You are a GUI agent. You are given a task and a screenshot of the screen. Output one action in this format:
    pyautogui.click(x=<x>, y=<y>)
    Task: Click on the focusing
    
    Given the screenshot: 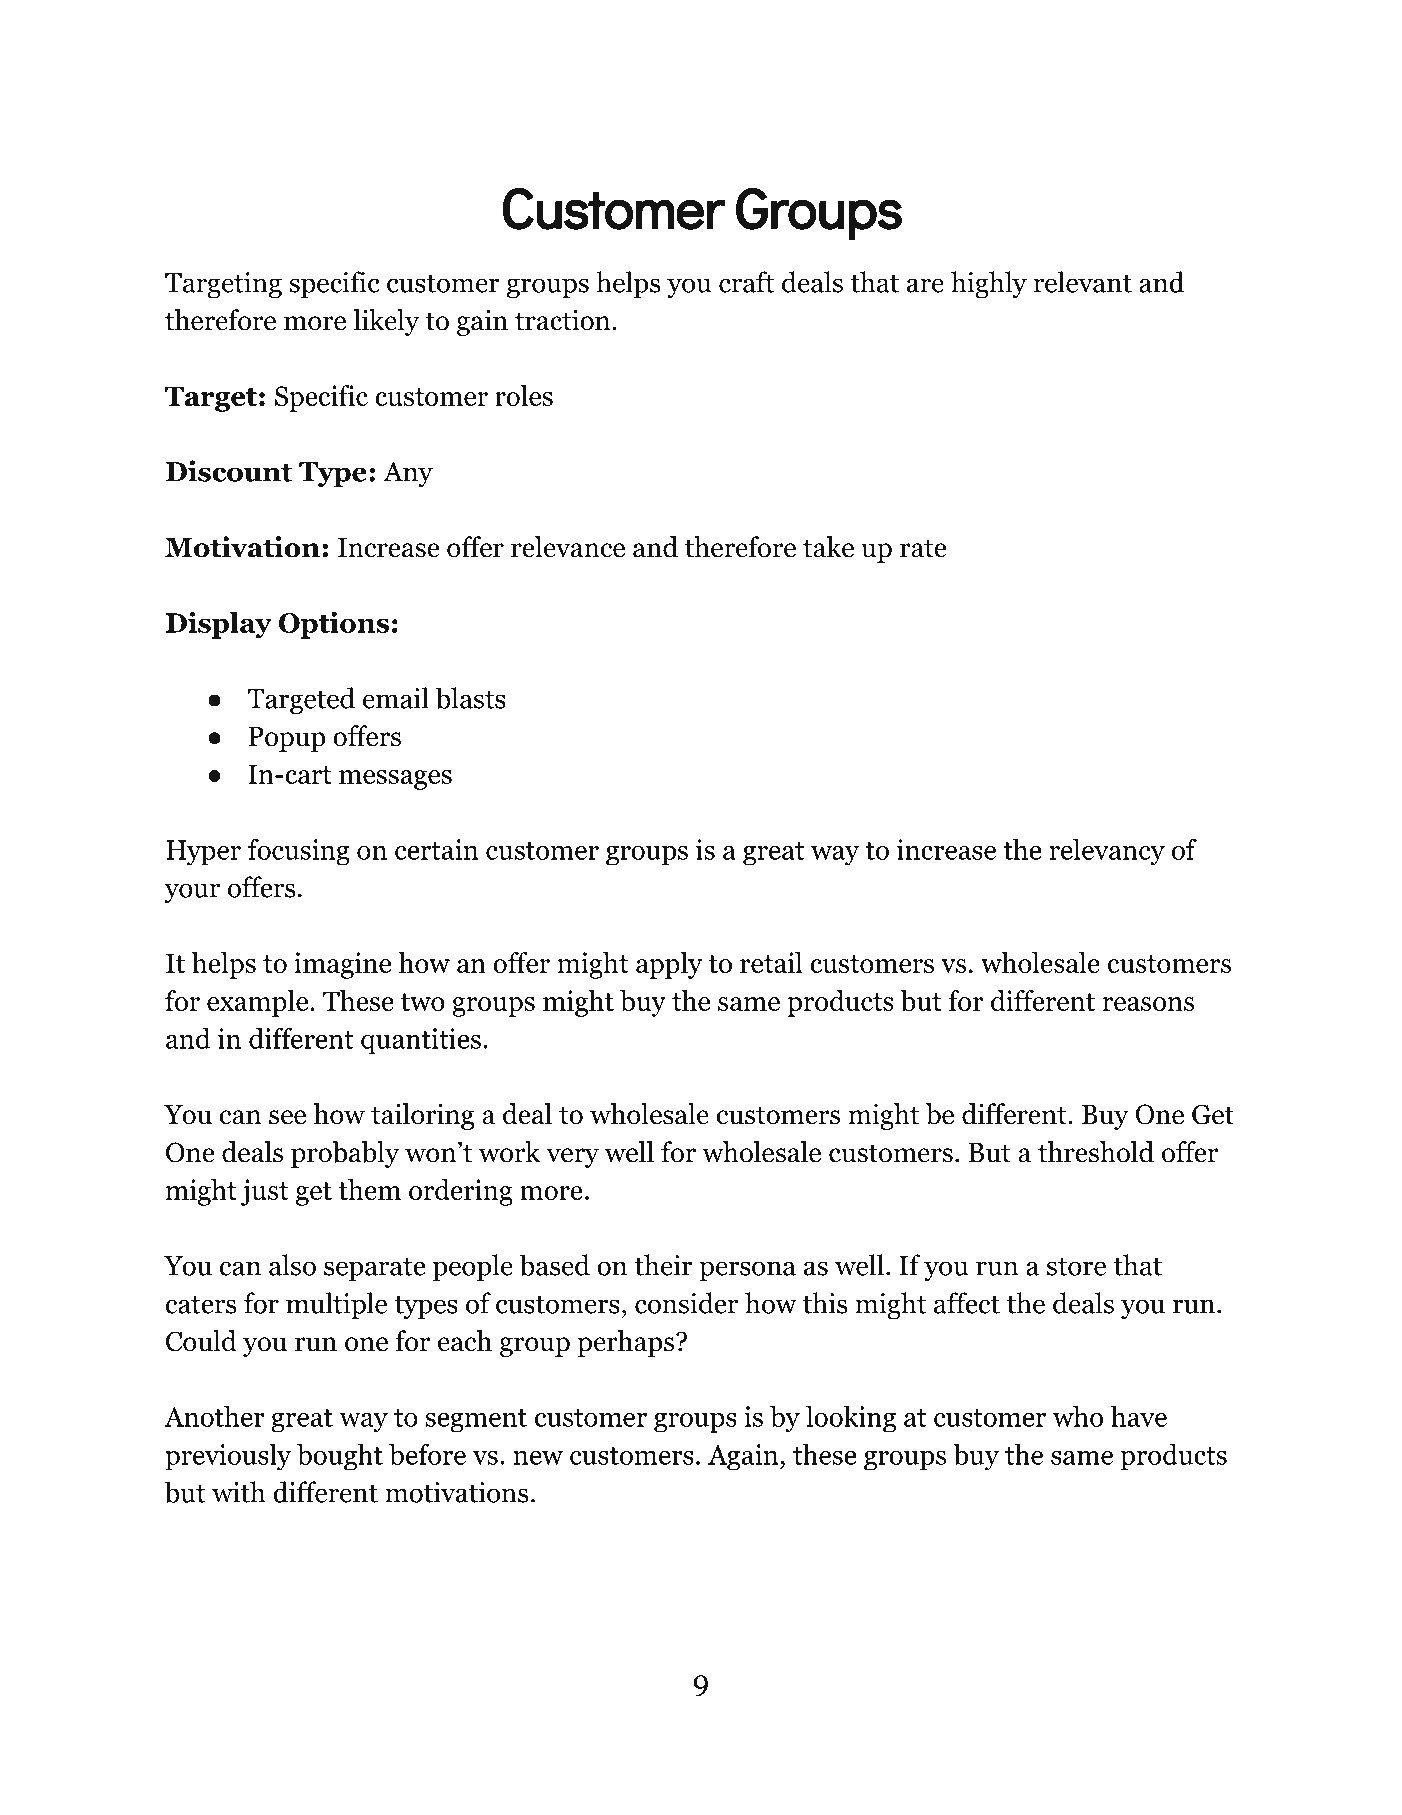 What is the action you would take?
    pyautogui.click(x=299, y=851)
